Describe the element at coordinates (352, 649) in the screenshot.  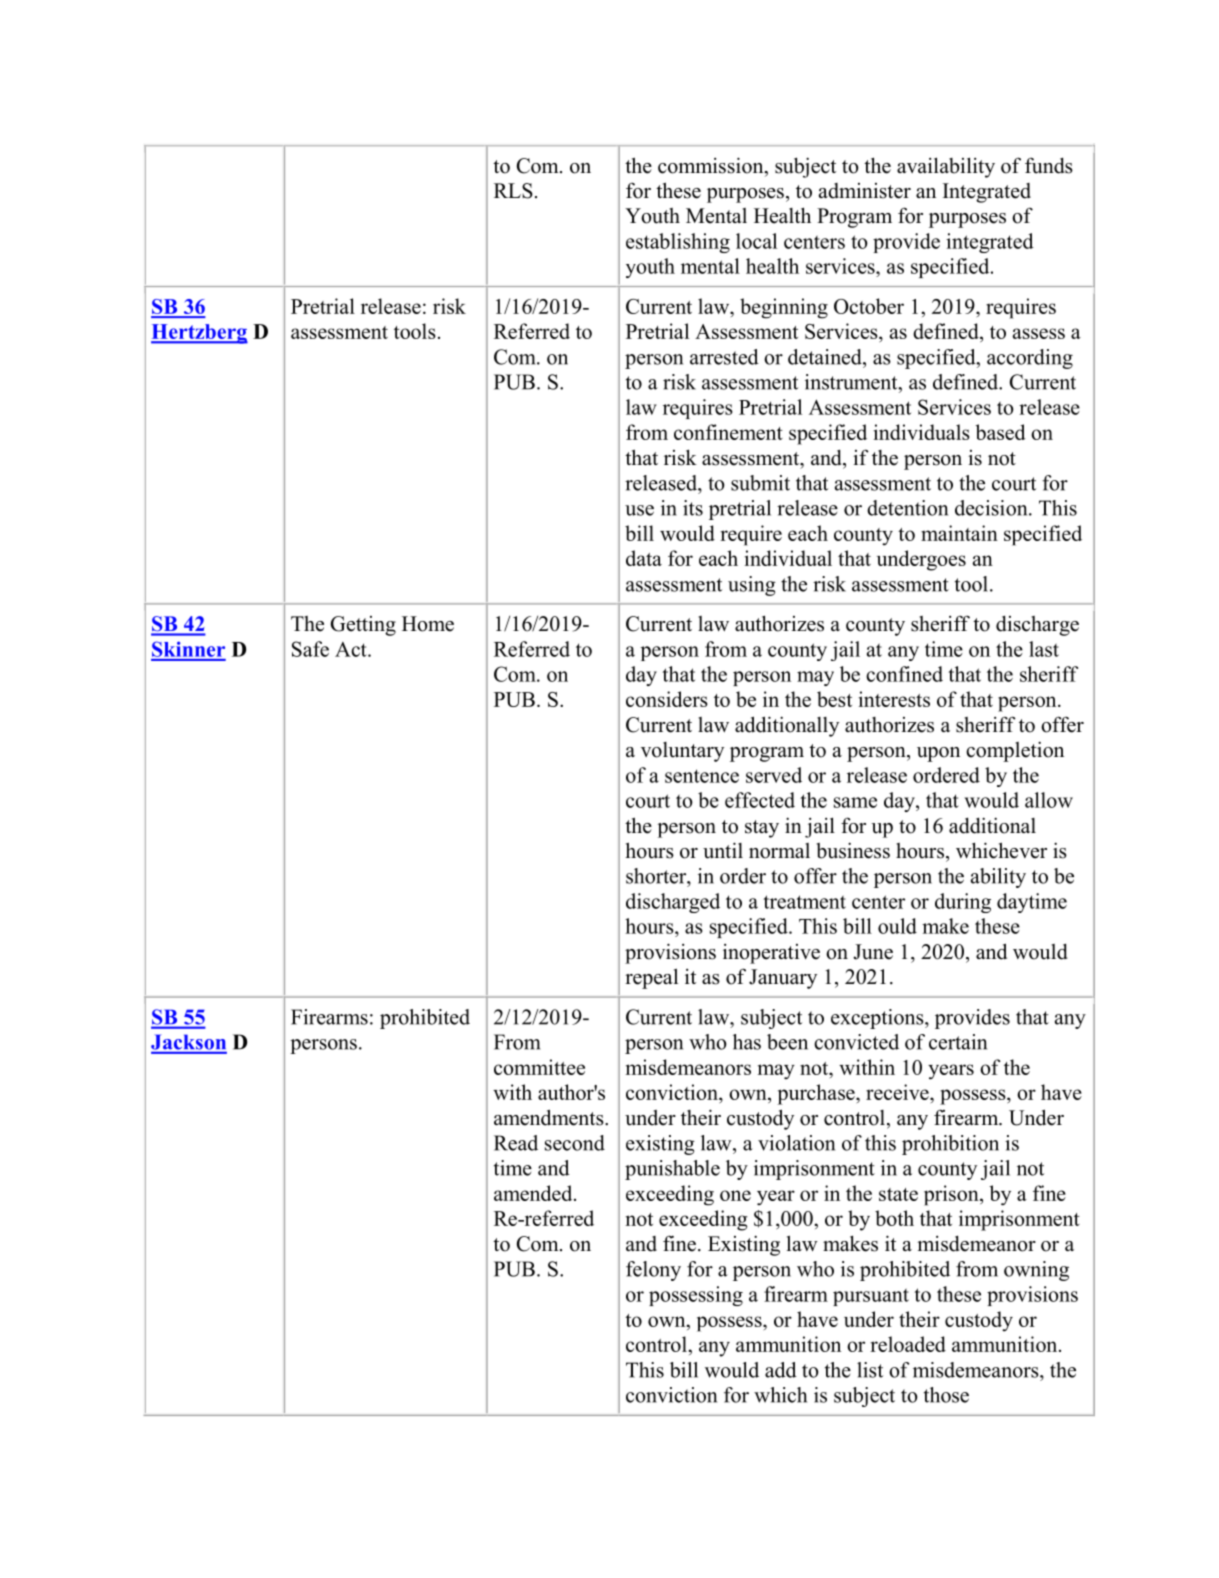
I see `Act` at that location.
